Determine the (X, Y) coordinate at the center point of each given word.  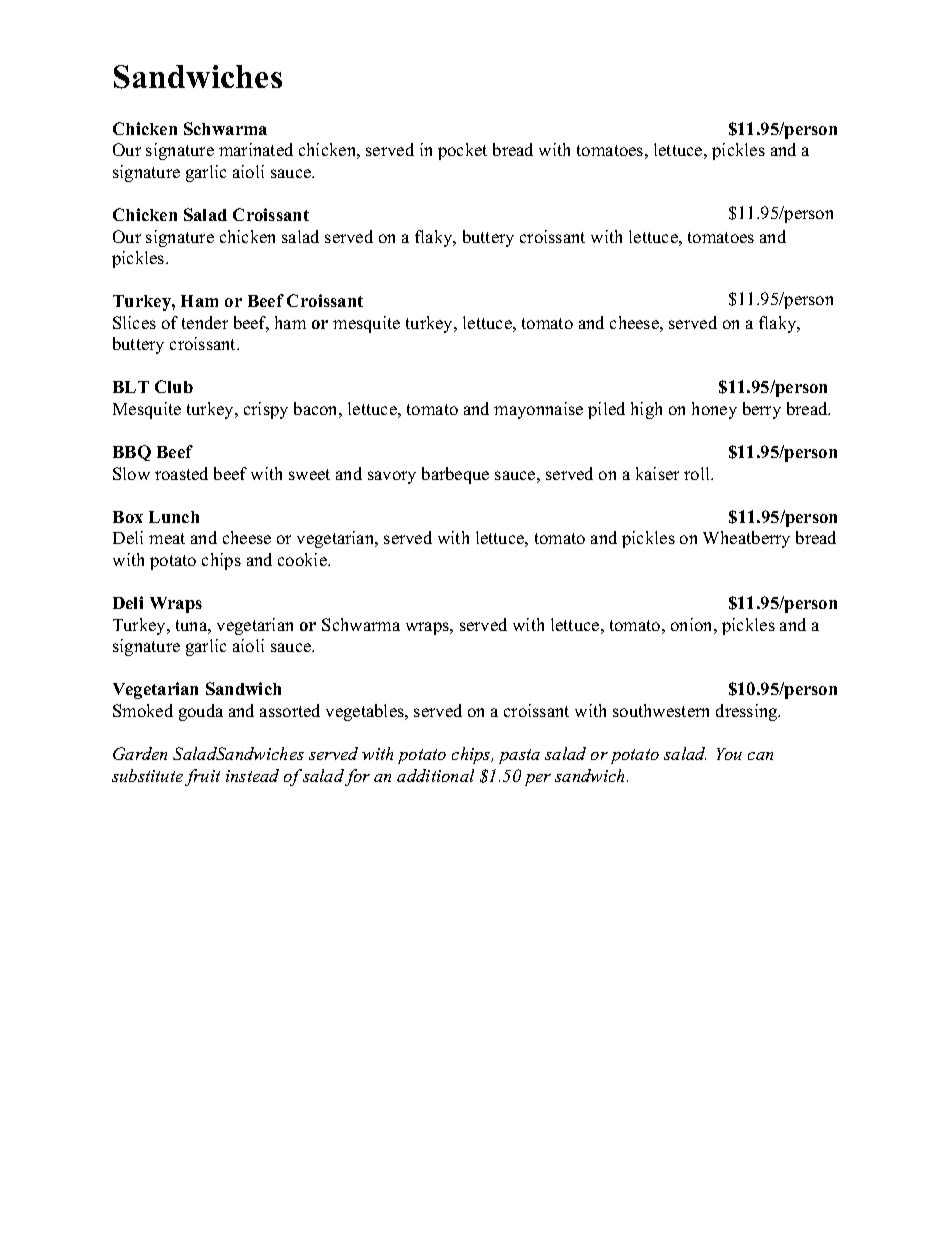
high (646, 410)
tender (205, 322)
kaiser (657, 473)
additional (435, 775)
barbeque (455, 475)
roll (698, 473)
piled (606, 410)
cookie (303, 559)
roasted (181, 473)
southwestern (661, 710)
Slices (134, 322)
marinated (256, 149)
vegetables (366, 712)
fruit (202, 777)
